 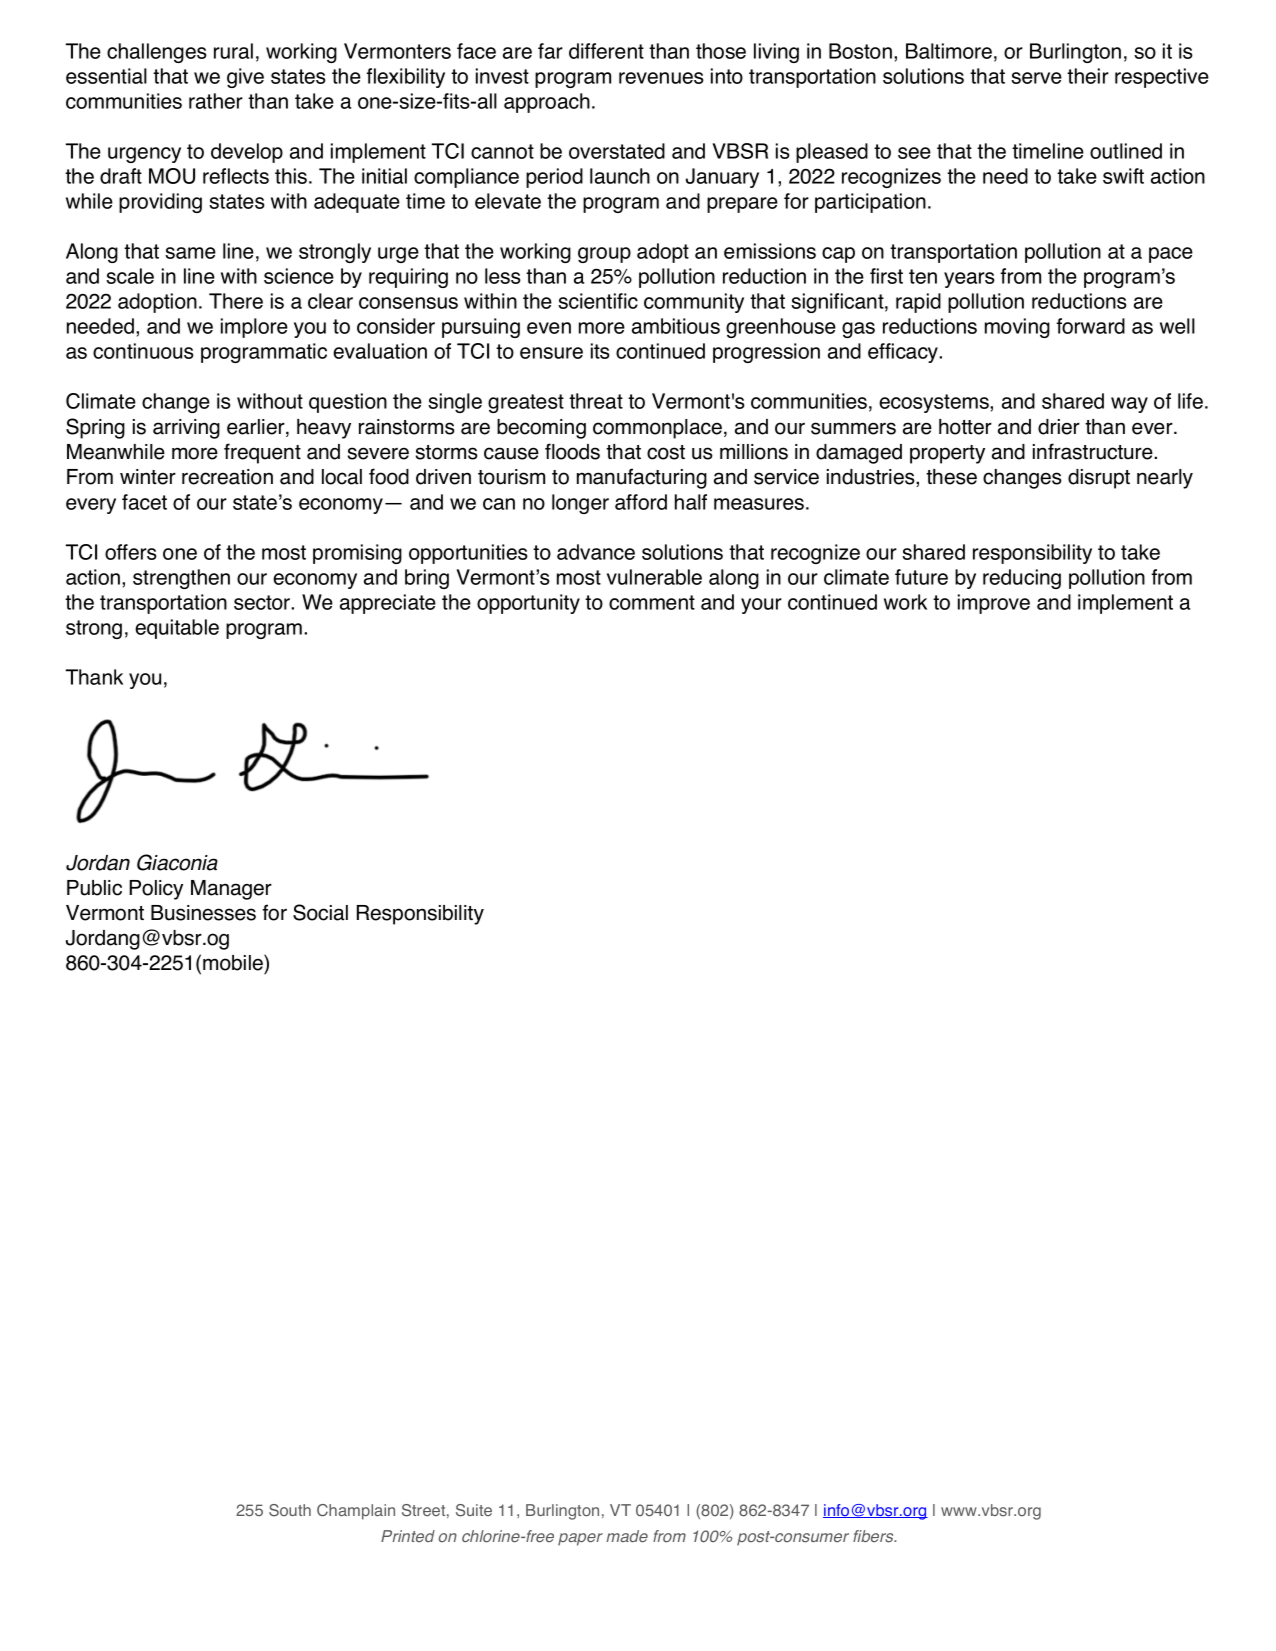 I want to click on cost, so click(x=666, y=452).
